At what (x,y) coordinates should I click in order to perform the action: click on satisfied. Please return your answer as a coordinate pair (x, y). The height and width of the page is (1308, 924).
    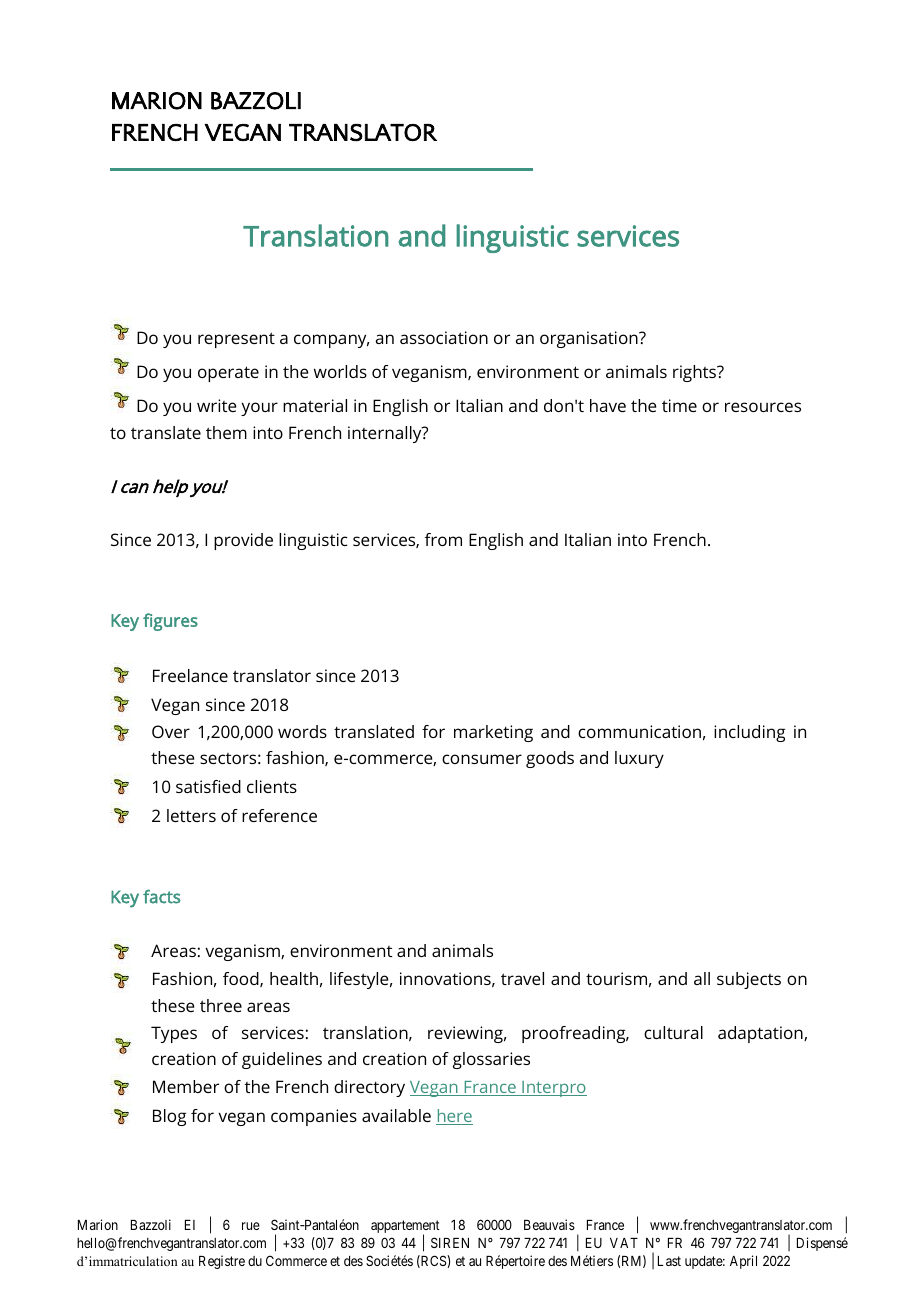
    Looking at the image, I should click on (208, 786).
